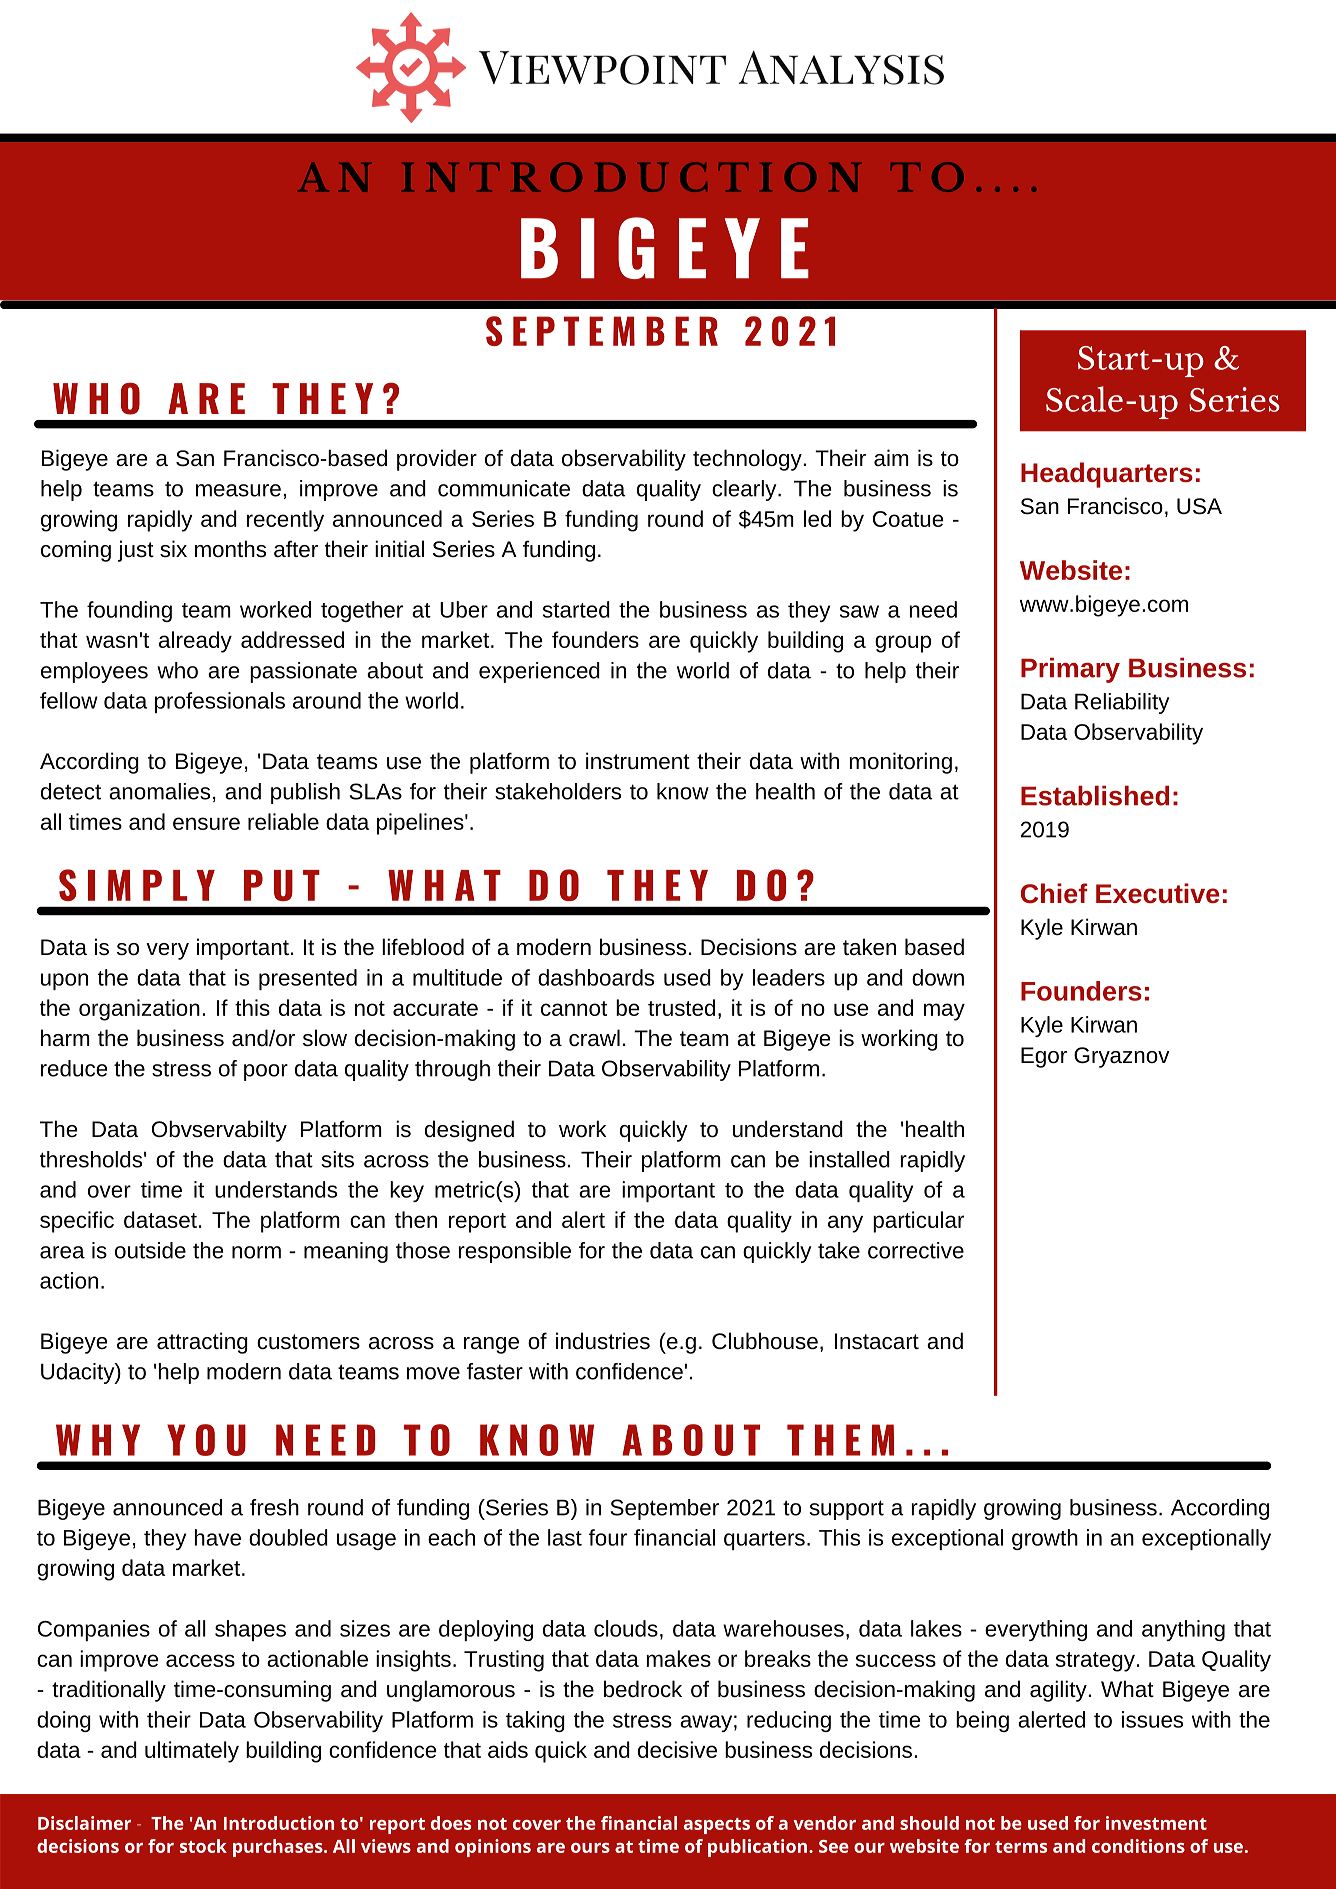 The width and height of the screenshot is (1336, 1889). Describe the element at coordinates (590, 1848) in the screenshot. I see `ours` at that location.
